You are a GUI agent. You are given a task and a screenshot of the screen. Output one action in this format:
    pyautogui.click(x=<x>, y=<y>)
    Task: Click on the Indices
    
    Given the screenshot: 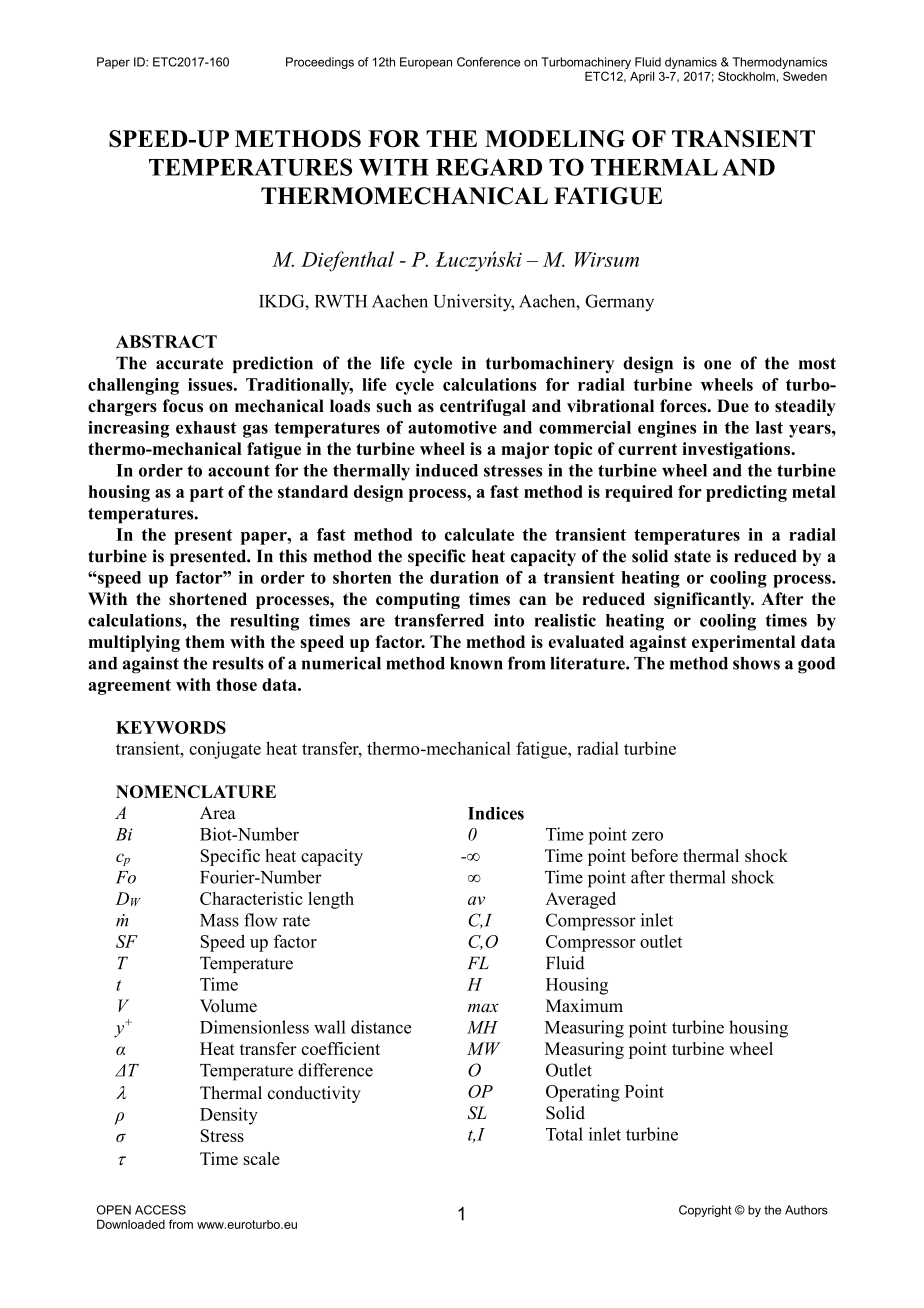 What is the action you would take?
    pyautogui.click(x=496, y=813)
